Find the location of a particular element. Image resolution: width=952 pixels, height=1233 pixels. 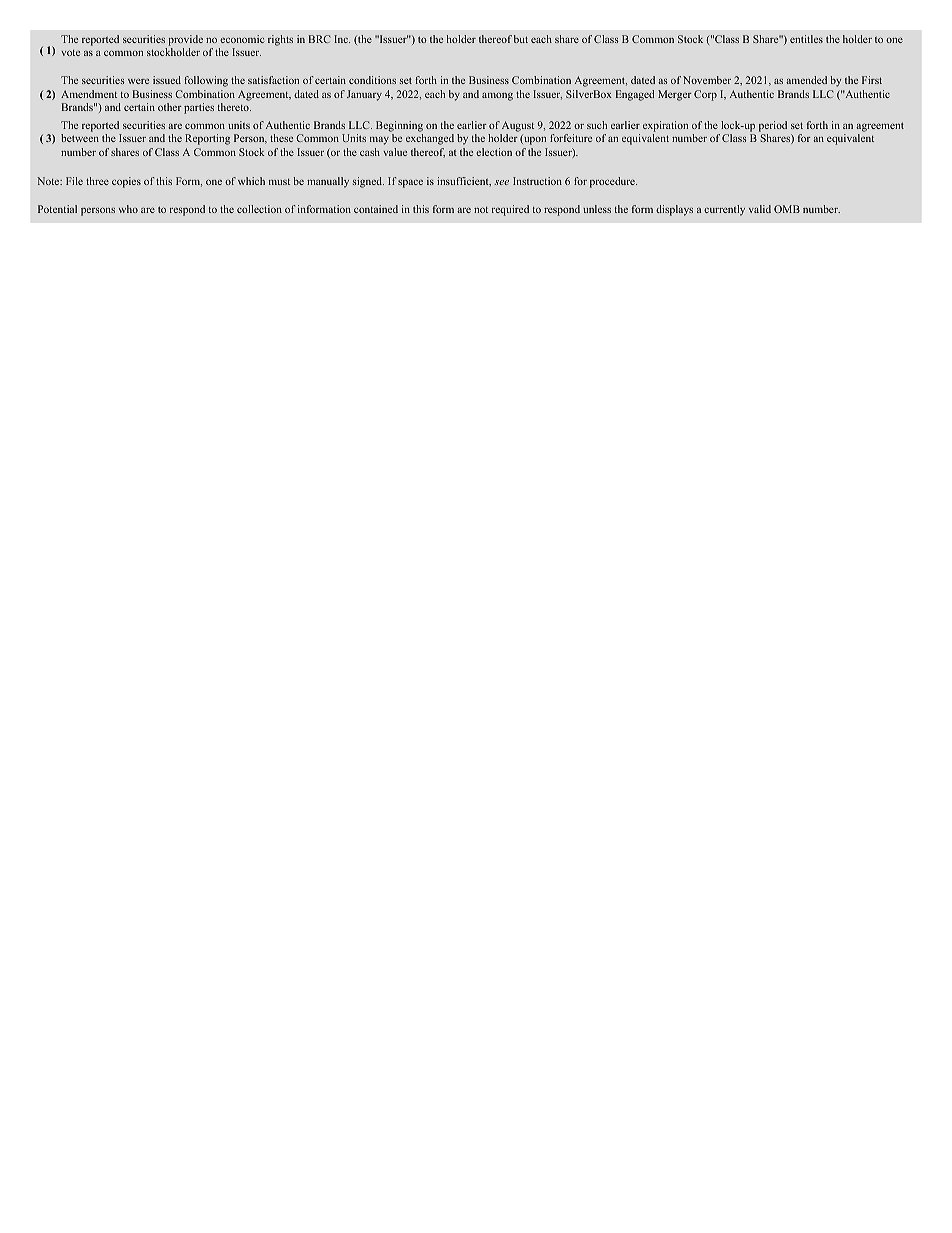

Reporting is located at coordinates (207, 139).
